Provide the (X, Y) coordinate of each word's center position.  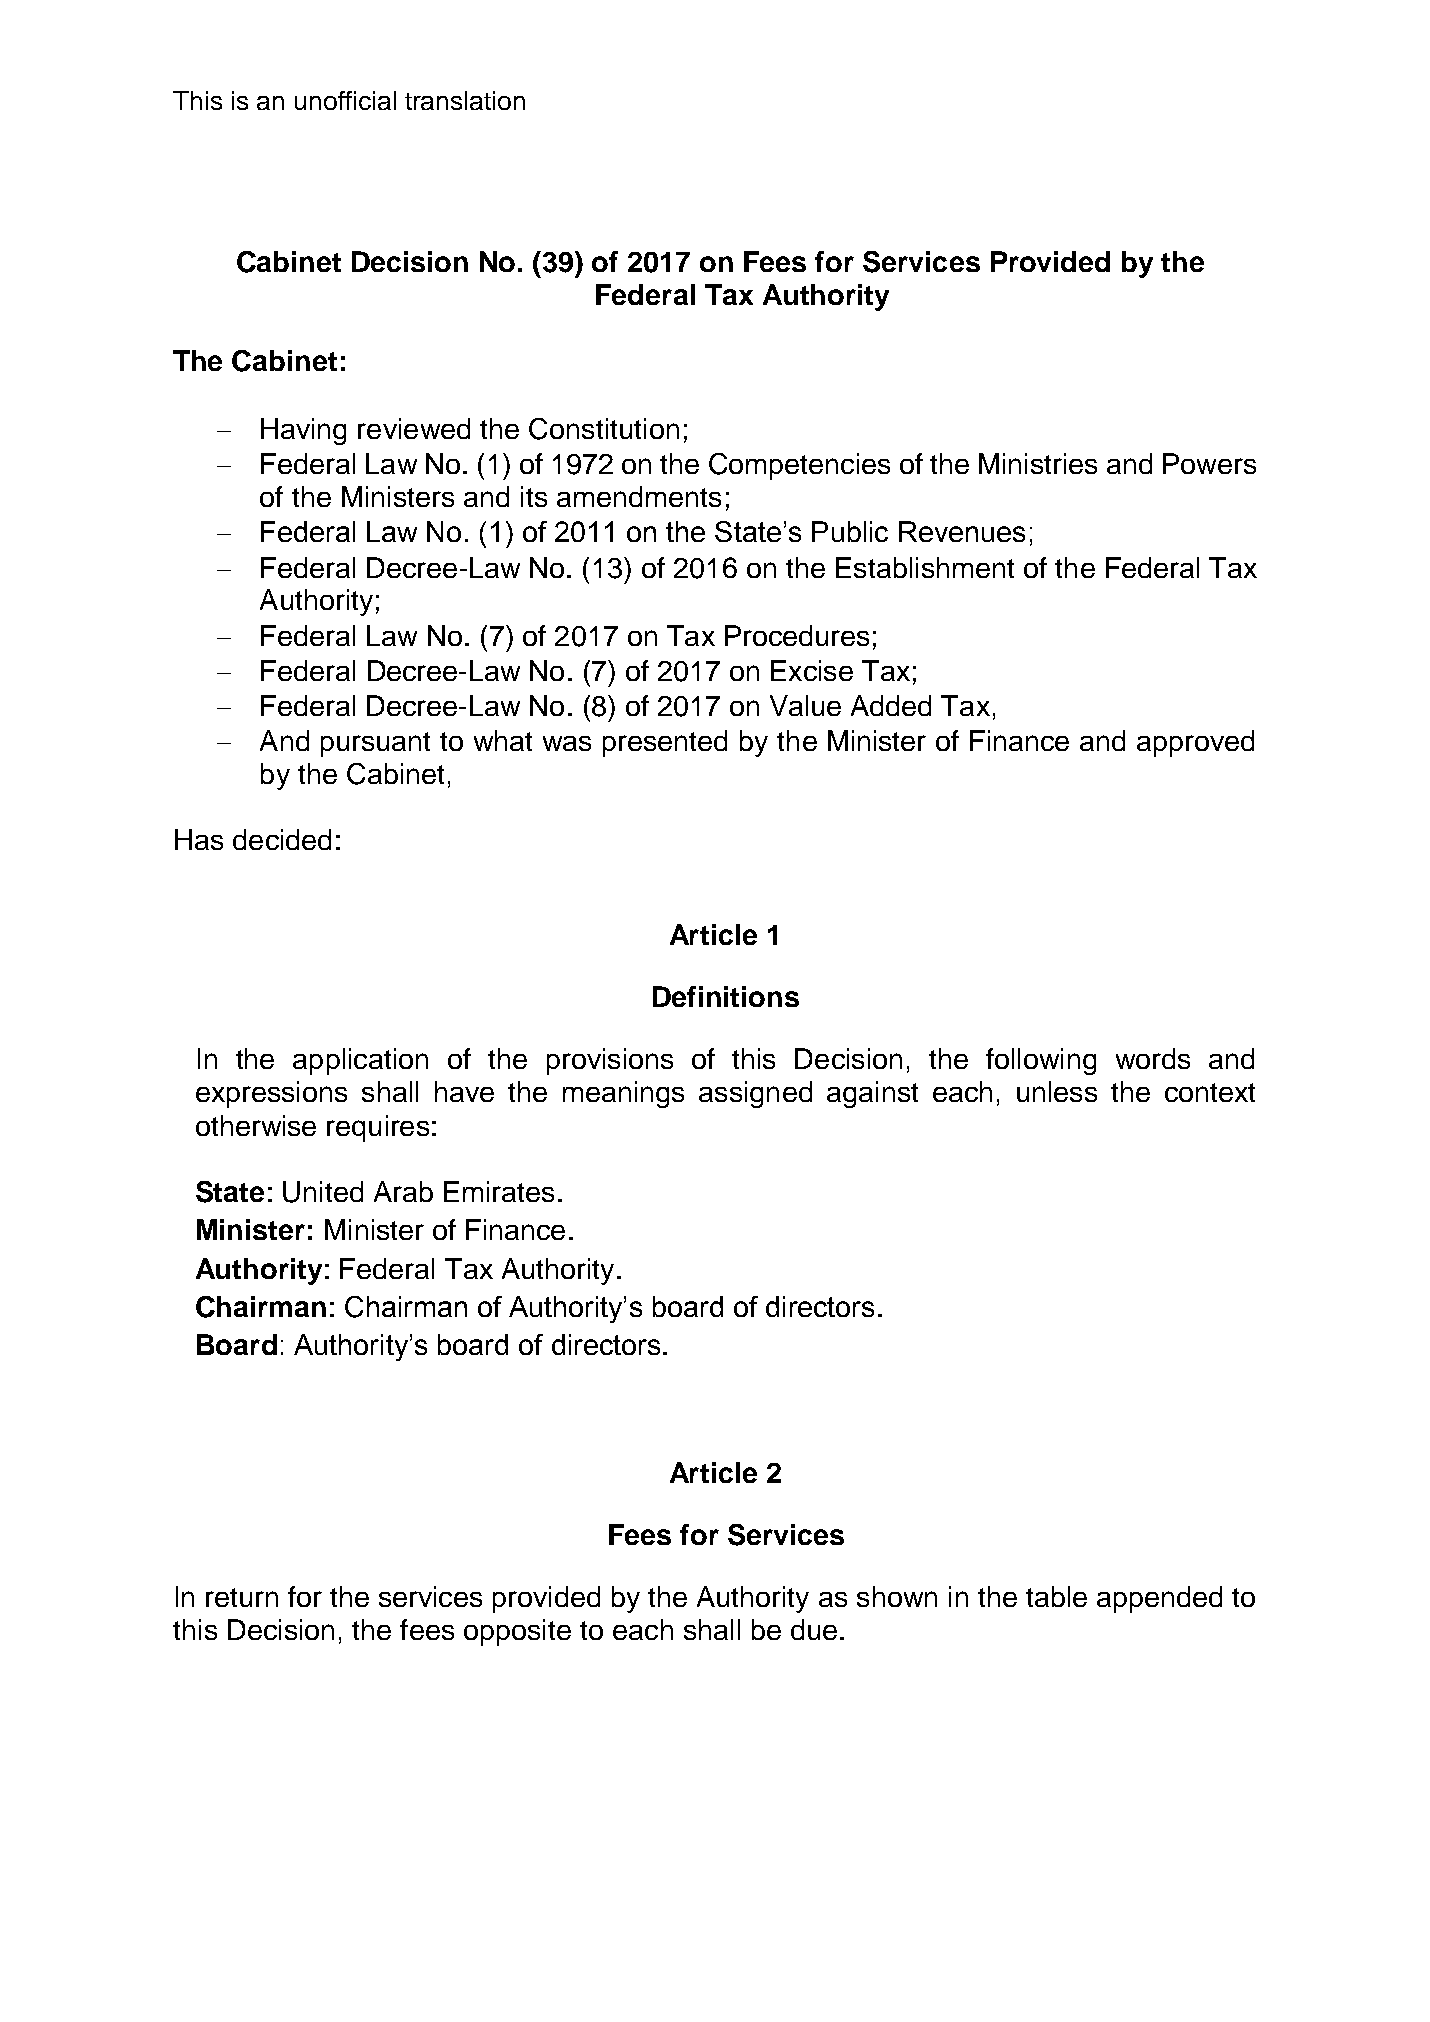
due (814, 1629)
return (242, 1597)
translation (465, 100)
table (1056, 1596)
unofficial (345, 100)
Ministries (1038, 463)
